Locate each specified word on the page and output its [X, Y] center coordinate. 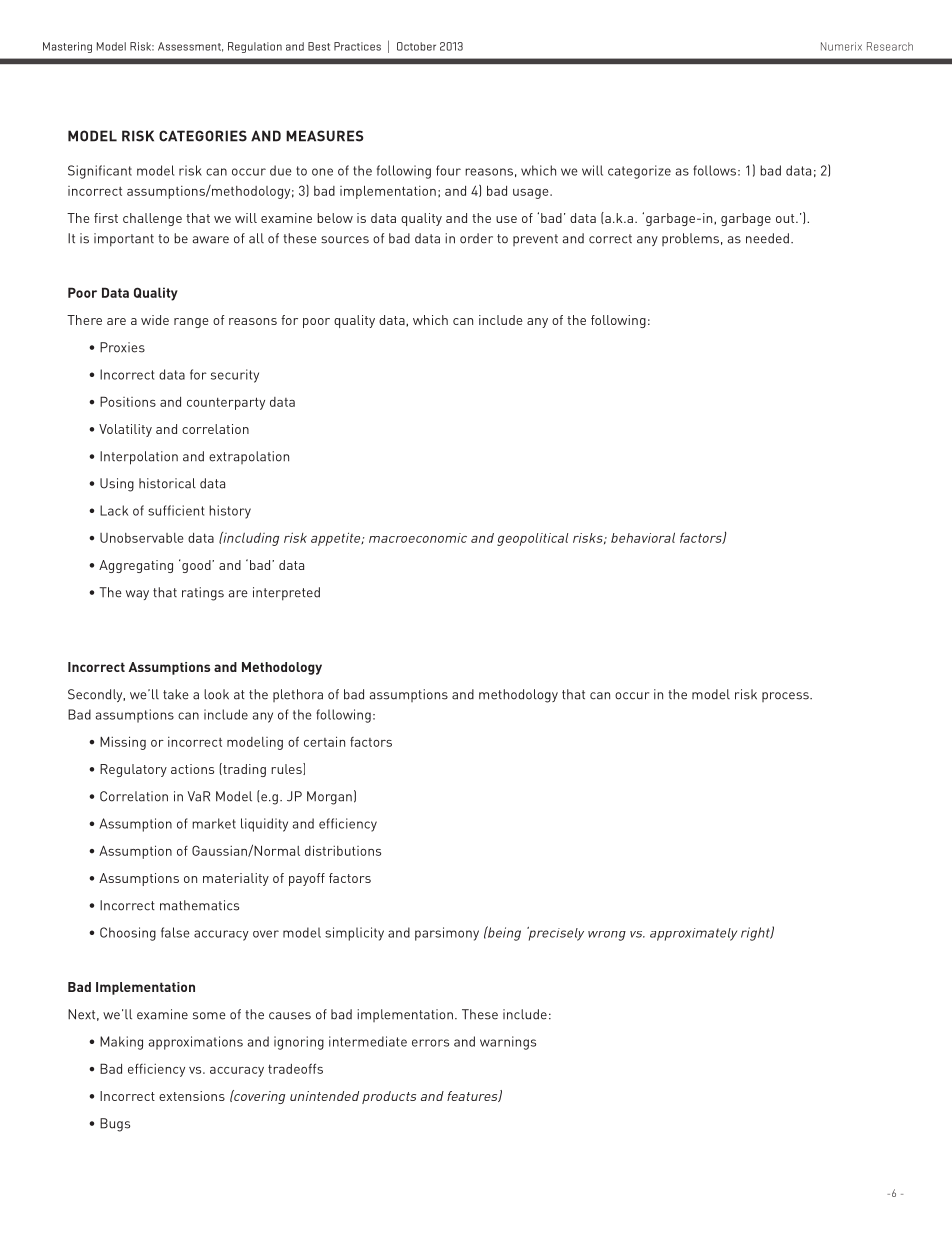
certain [324, 741]
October [416, 46]
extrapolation [249, 457]
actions [192, 769]
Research [890, 46]
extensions [192, 1096]
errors [430, 1043]
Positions [128, 401]
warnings [508, 1043]
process [786, 697]
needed [767, 238]
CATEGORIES [203, 136]
